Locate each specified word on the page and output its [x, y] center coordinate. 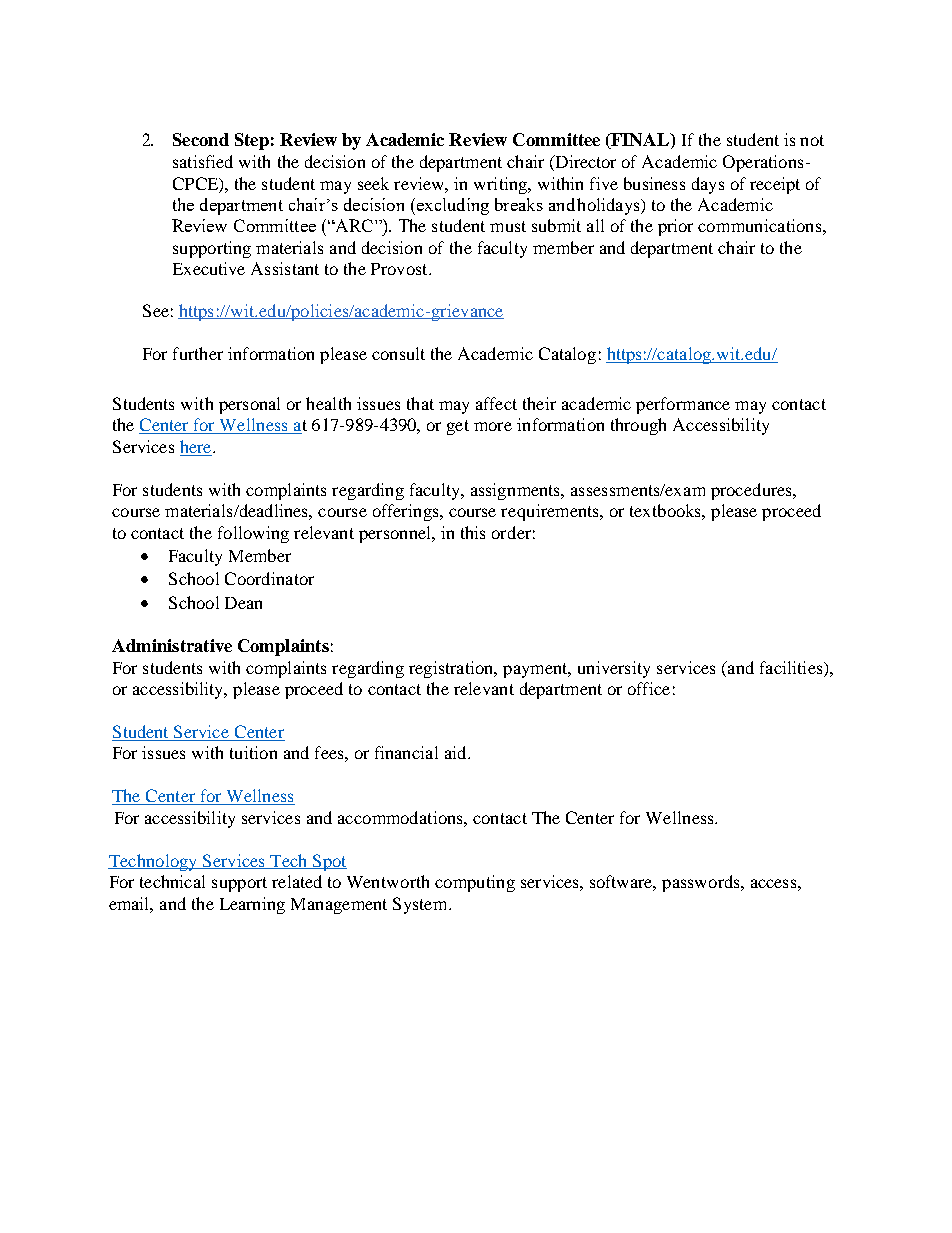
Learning [252, 905]
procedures [752, 491]
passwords [702, 883]
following [253, 534]
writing [502, 185]
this [473, 532]
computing [475, 883]
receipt [775, 185]
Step [252, 141]
